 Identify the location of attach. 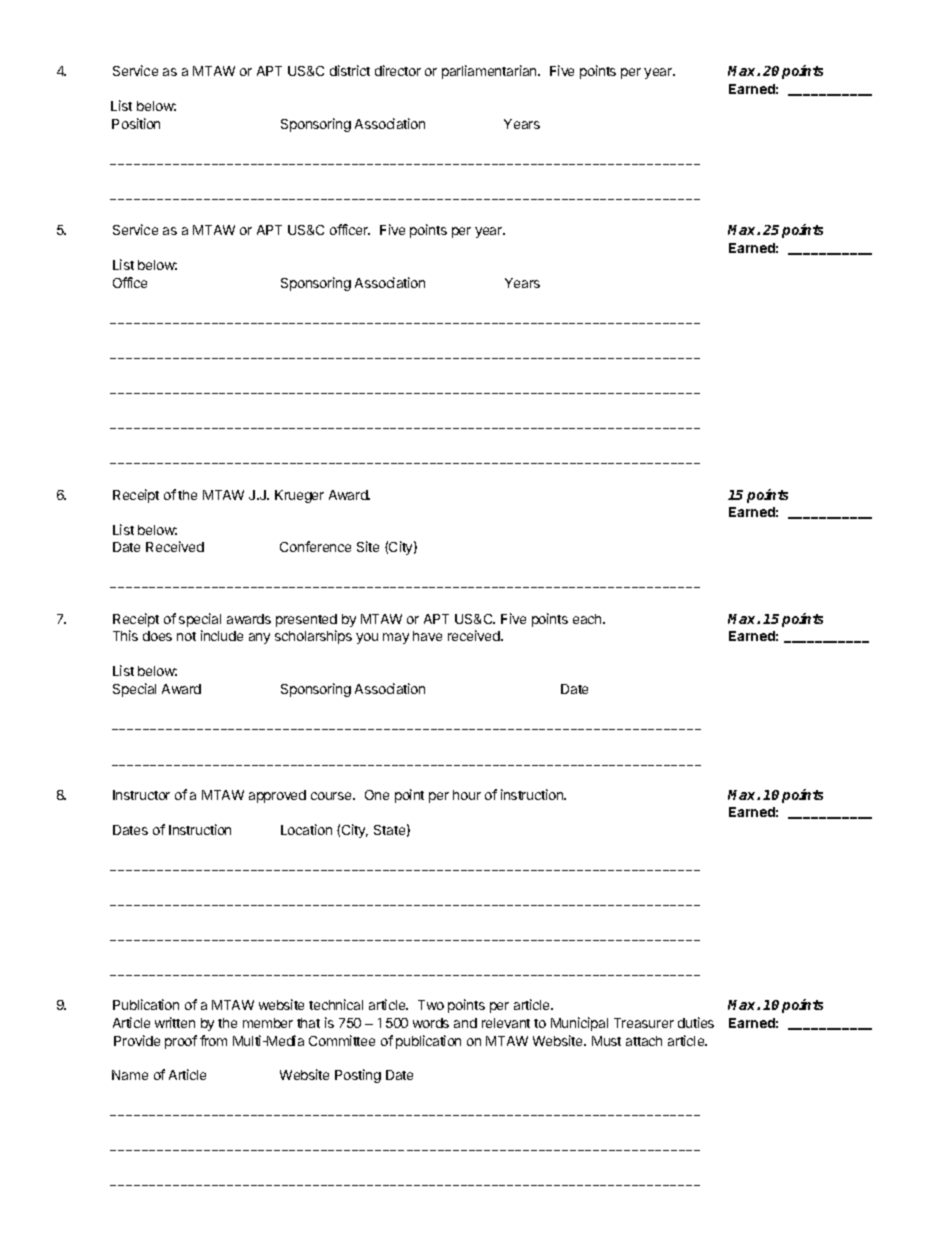
(644, 1041).
